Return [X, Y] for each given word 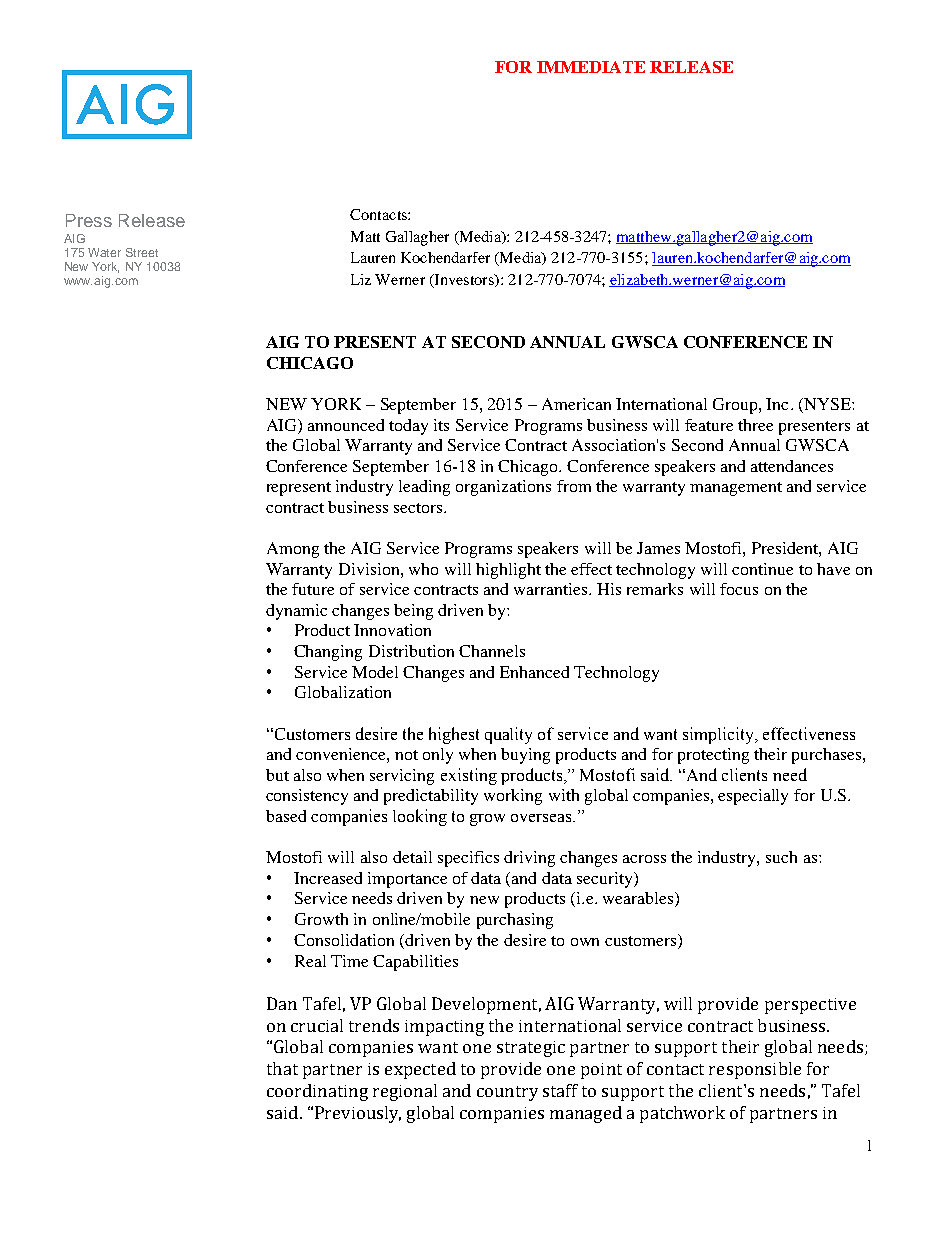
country [507, 1093]
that [282, 1068]
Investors [464, 280]
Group [736, 406]
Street [142, 252]
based [286, 816]
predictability [431, 797]
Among [293, 550]
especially [753, 797]
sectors [419, 508]
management [736, 489]
